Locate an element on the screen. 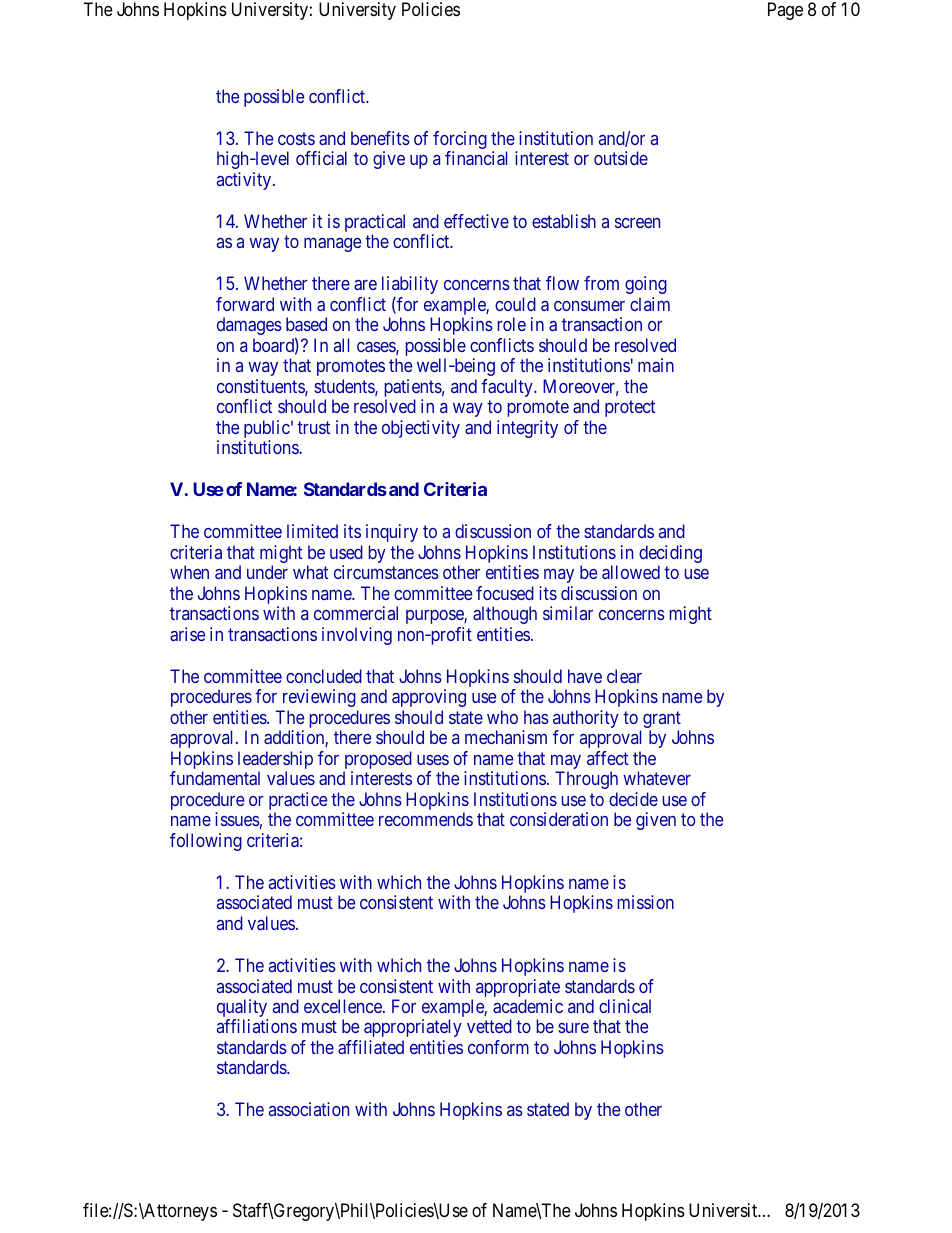 The image size is (952, 1233). costs is located at coordinates (296, 138).
